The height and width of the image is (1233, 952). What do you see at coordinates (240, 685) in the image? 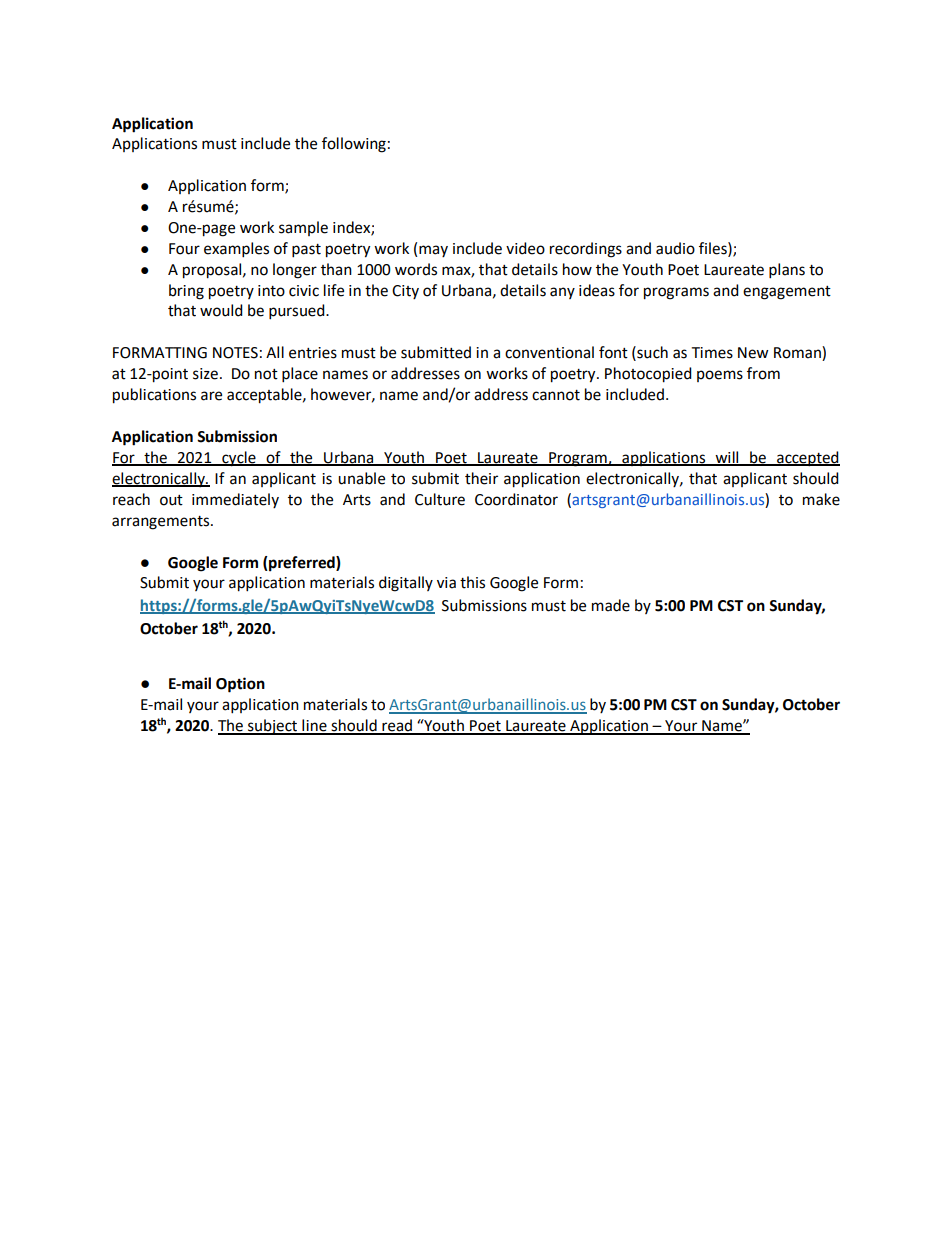
I see `Option` at bounding box center [240, 685].
